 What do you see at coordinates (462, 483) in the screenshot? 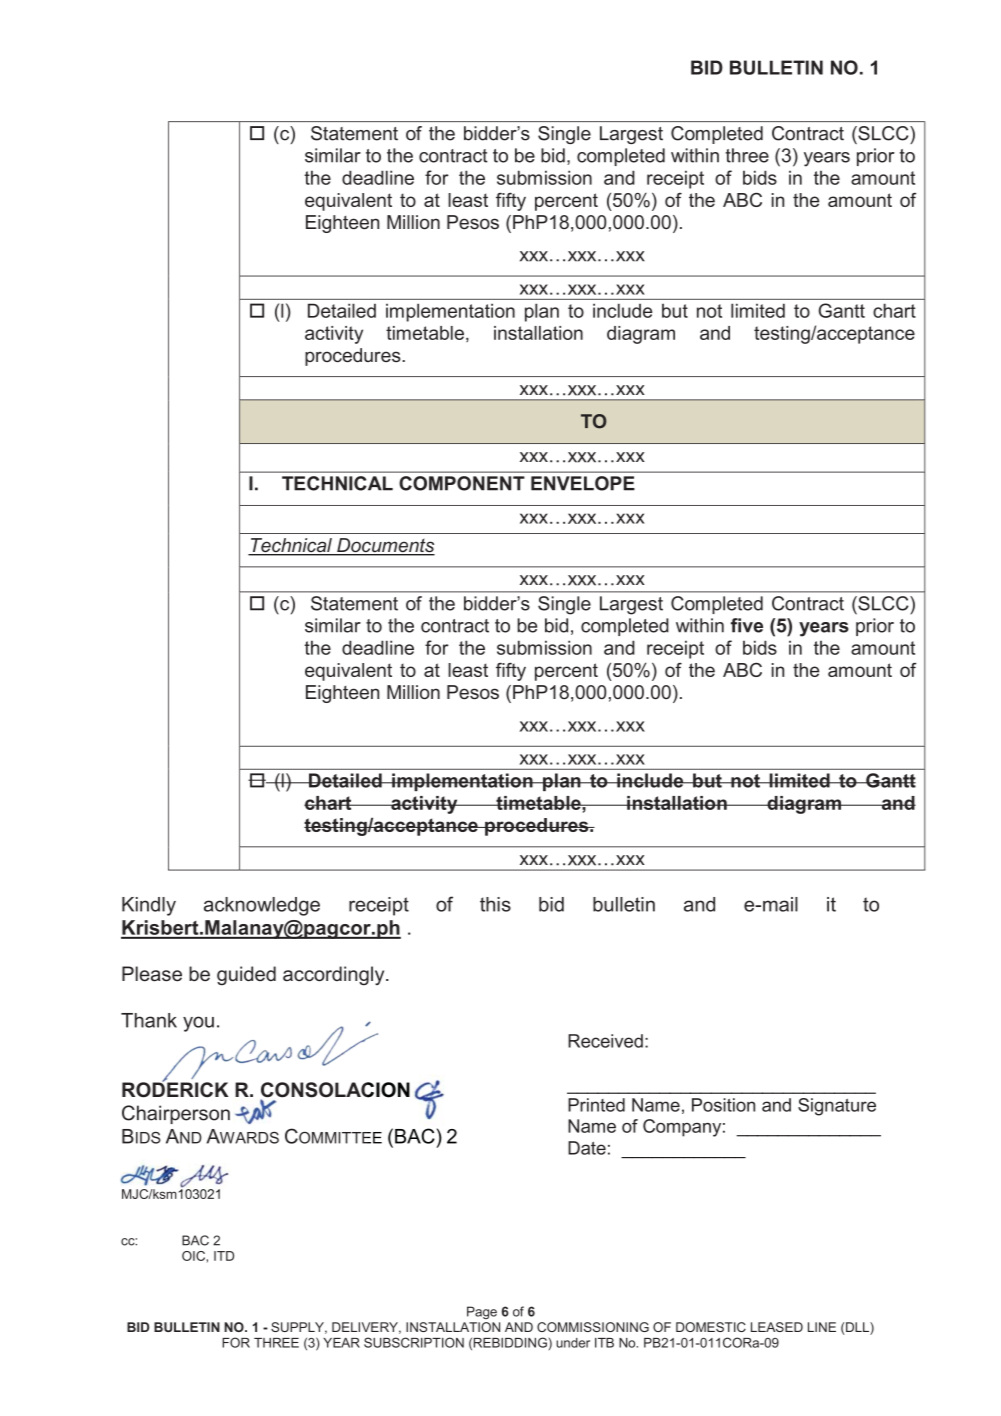
I see `COMPONENT` at bounding box center [462, 483].
